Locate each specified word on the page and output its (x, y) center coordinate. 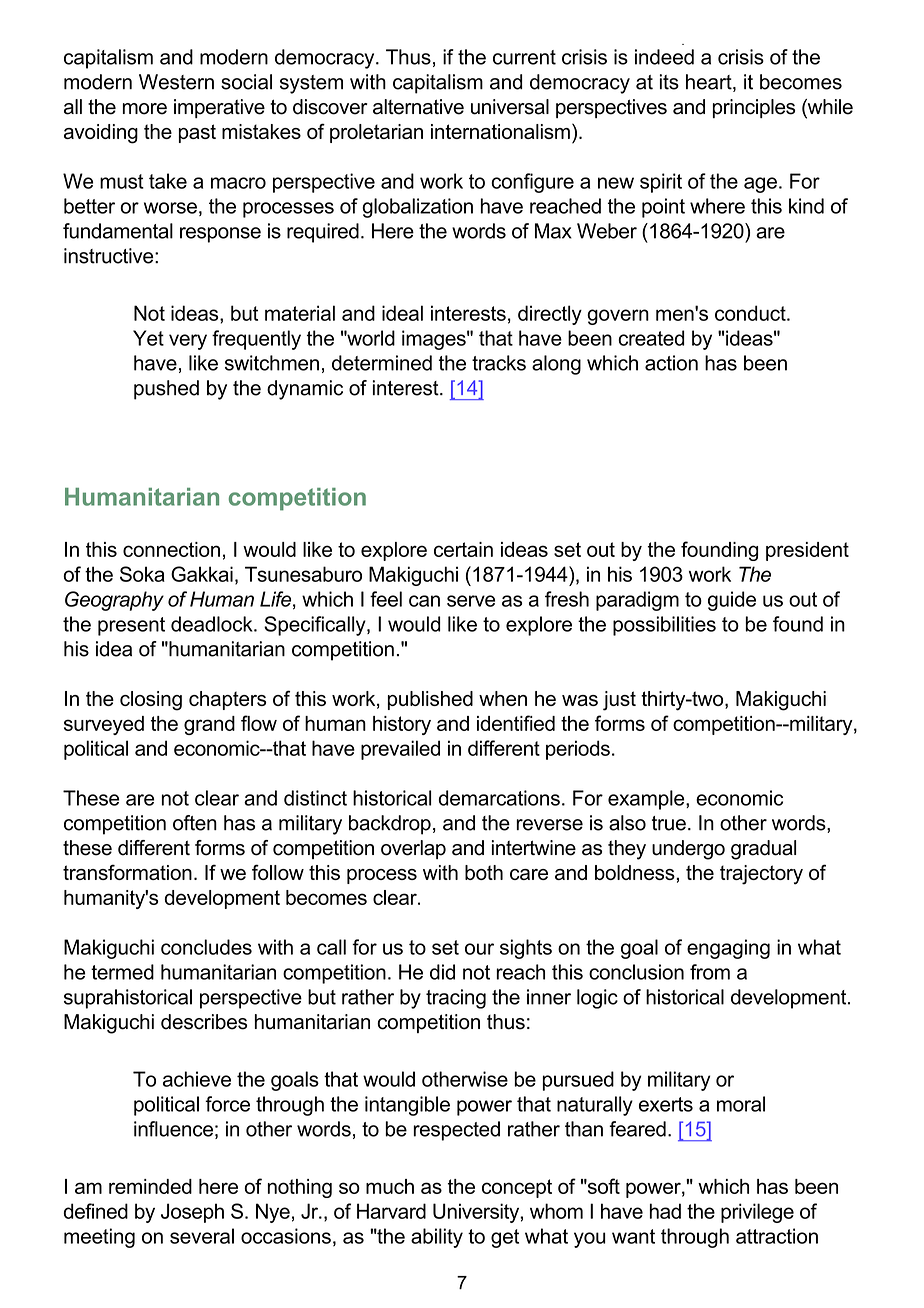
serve (471, 601)
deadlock (213, 624)
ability (437, 1238)
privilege (757, 1213)
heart (710, 83)
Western (176, 82)
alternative (418, 107)
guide (732, 601)
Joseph (192, 1213)
